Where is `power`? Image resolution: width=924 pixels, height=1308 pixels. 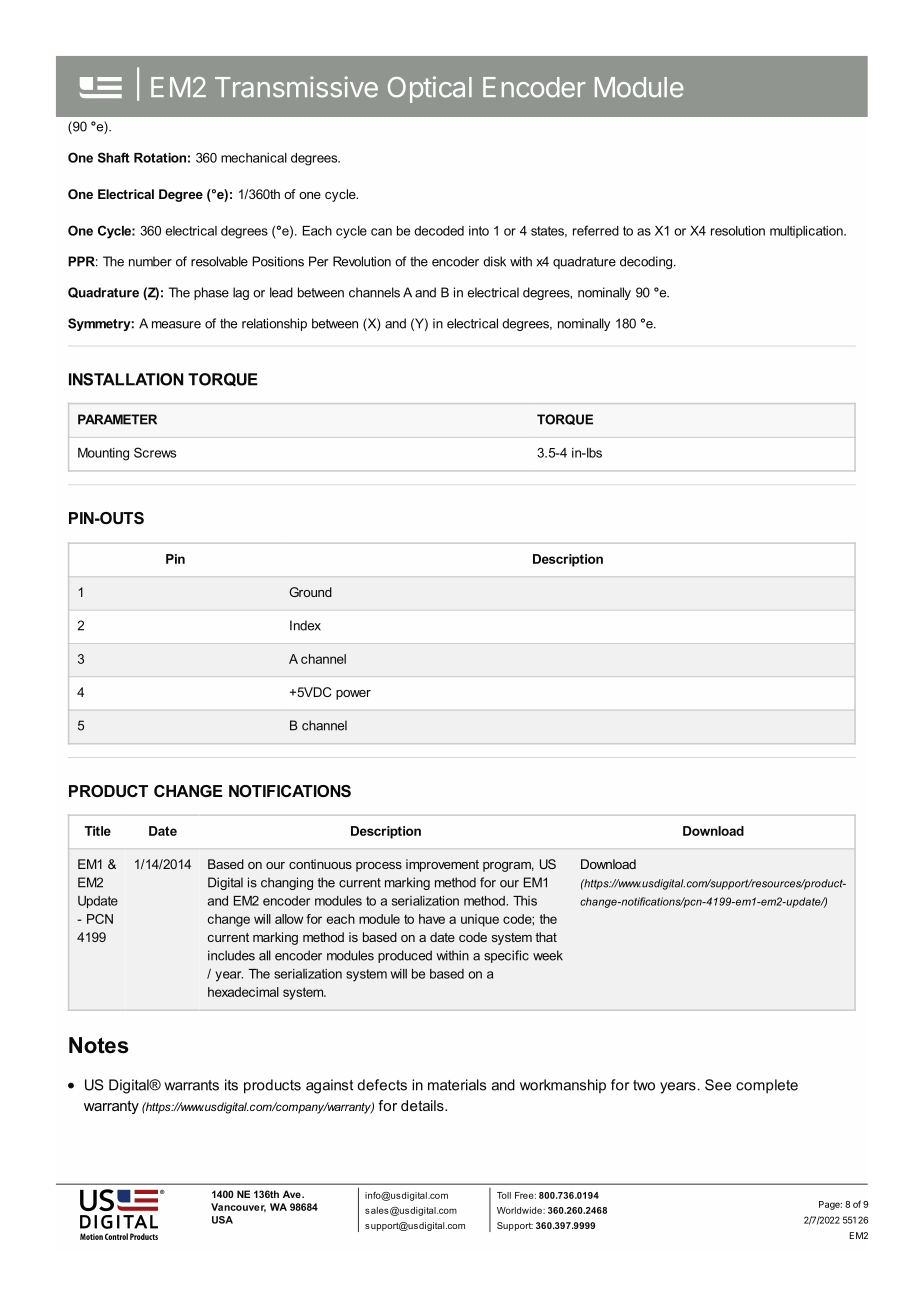 power is located at coordinates (353, 695).
